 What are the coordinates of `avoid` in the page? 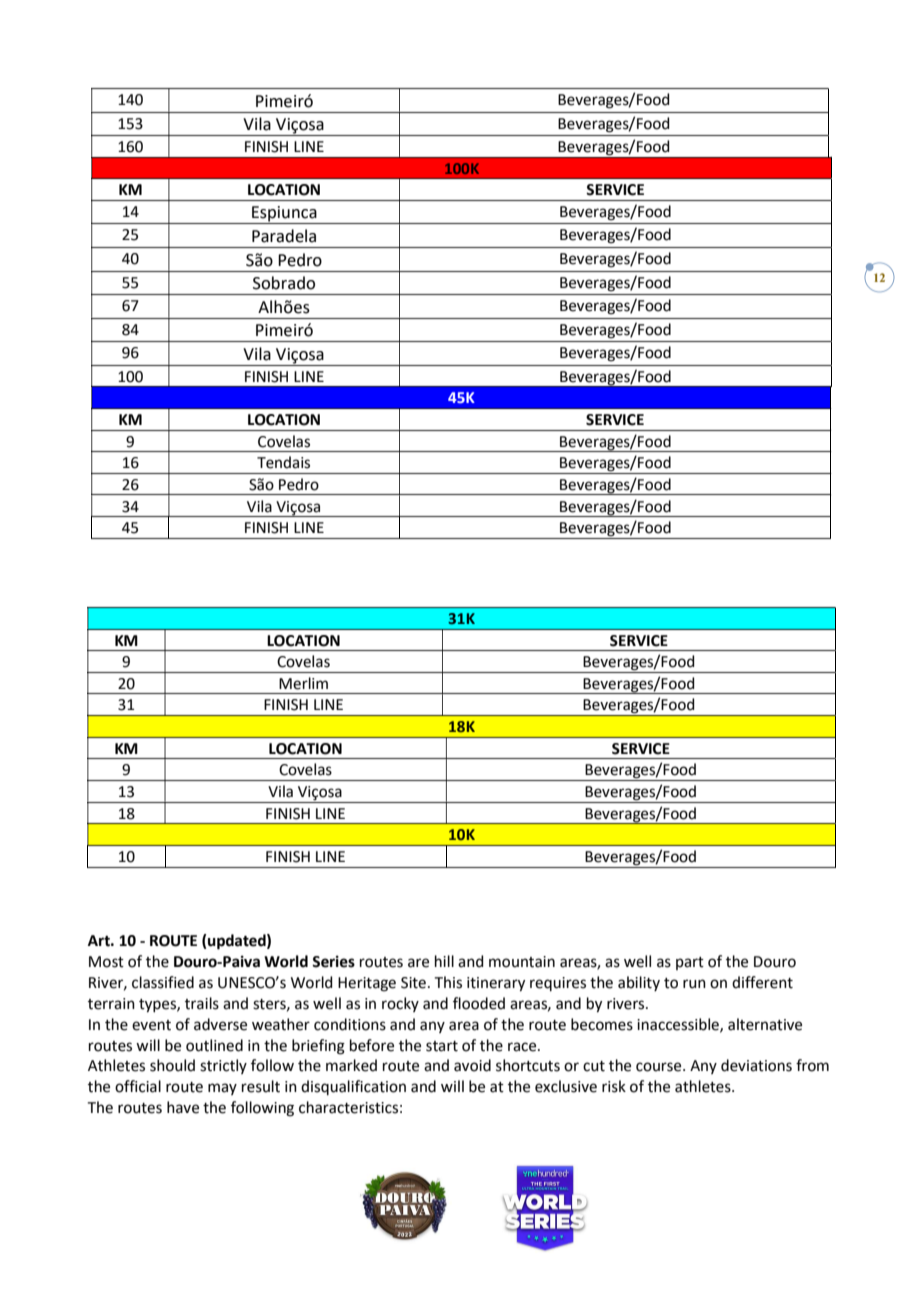 It's located at (472, 1065).
